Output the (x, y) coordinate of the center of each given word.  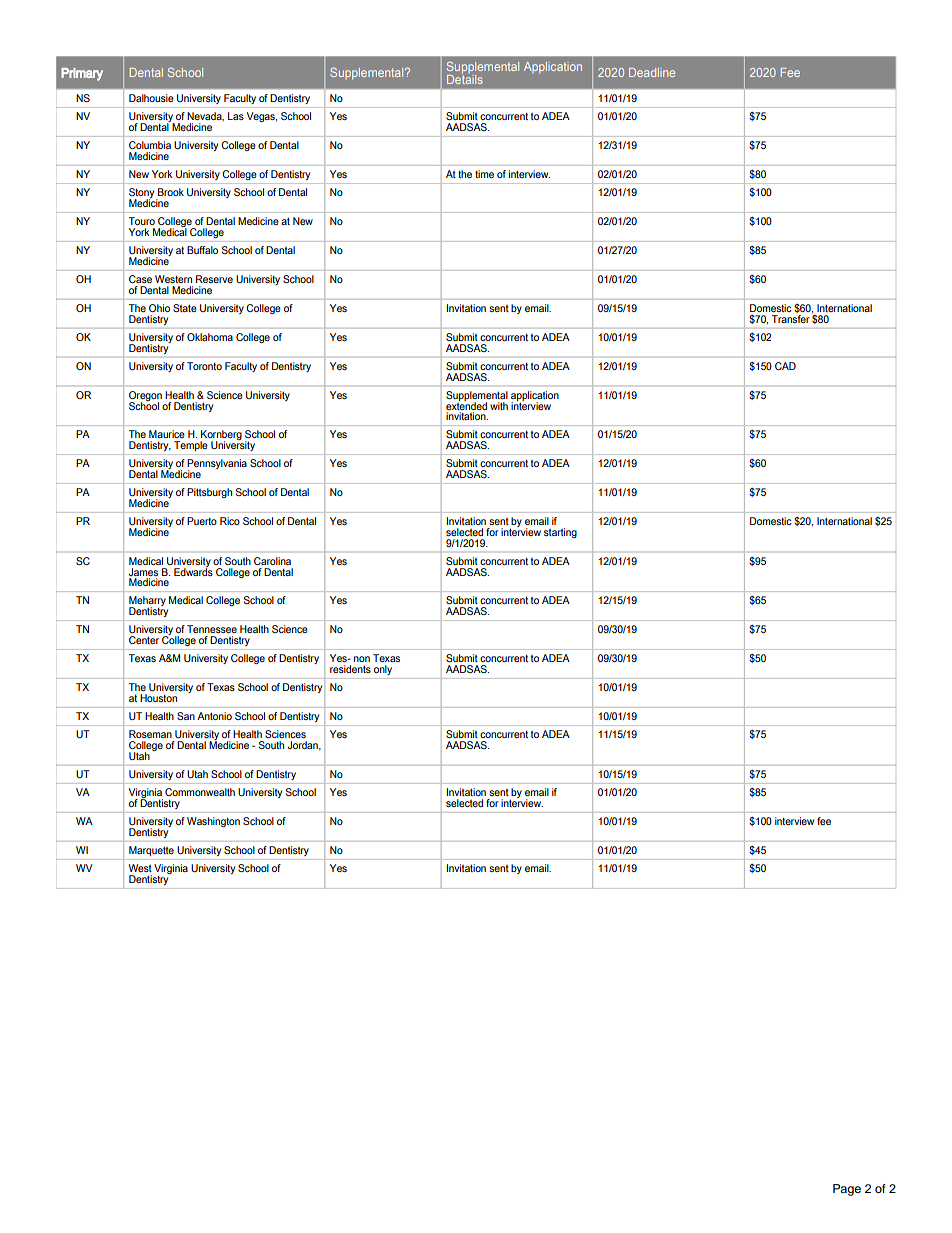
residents (350, 669)
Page (847, 1190)
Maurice (167, 434)
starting (560, 533)
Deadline (652, 72)
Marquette (151, 851)
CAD (785, 366)
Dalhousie (151, 98)
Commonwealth (200, 792)
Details (465, 78)
